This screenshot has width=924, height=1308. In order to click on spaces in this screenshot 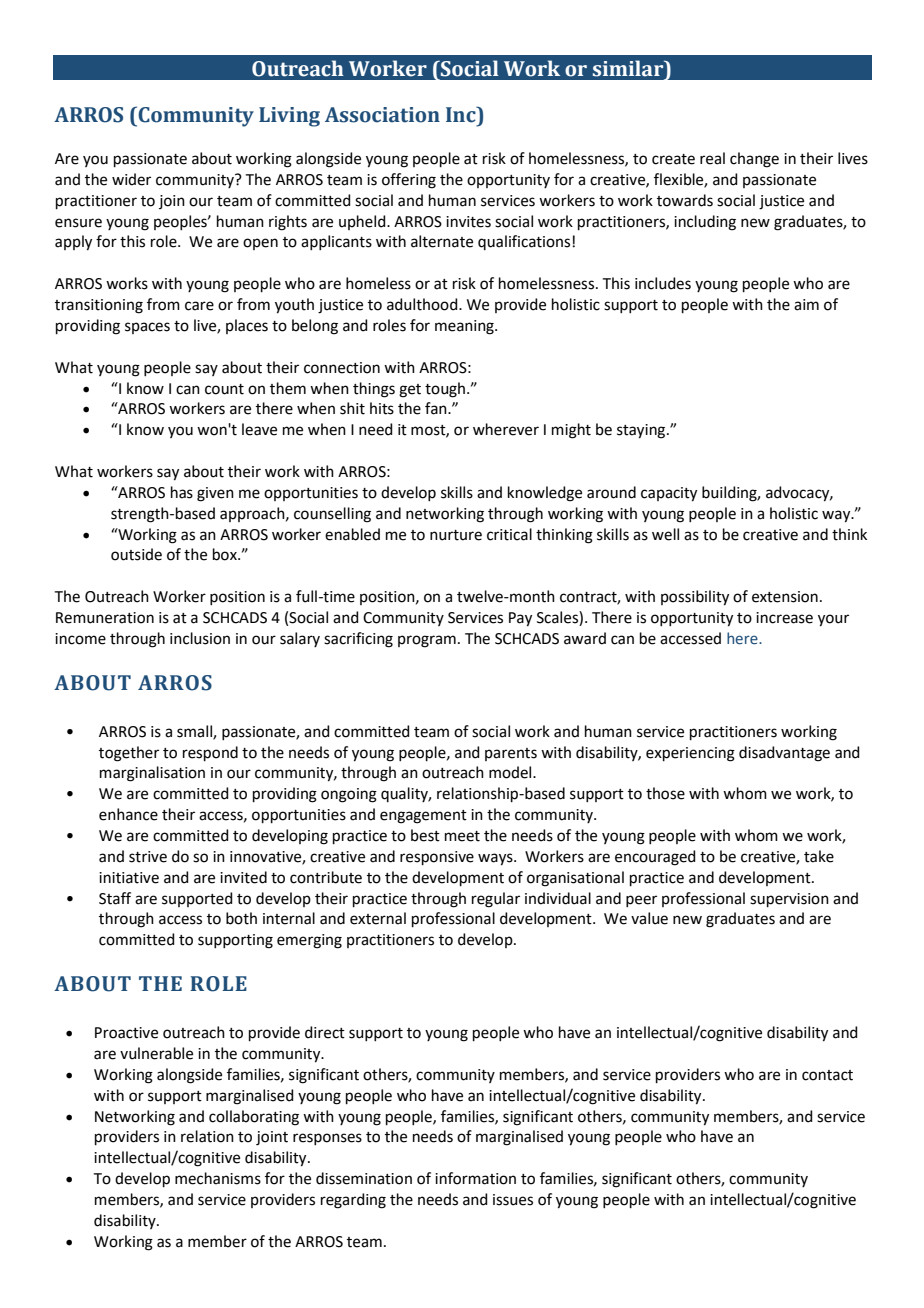, I will do `click(147, 328)`.
